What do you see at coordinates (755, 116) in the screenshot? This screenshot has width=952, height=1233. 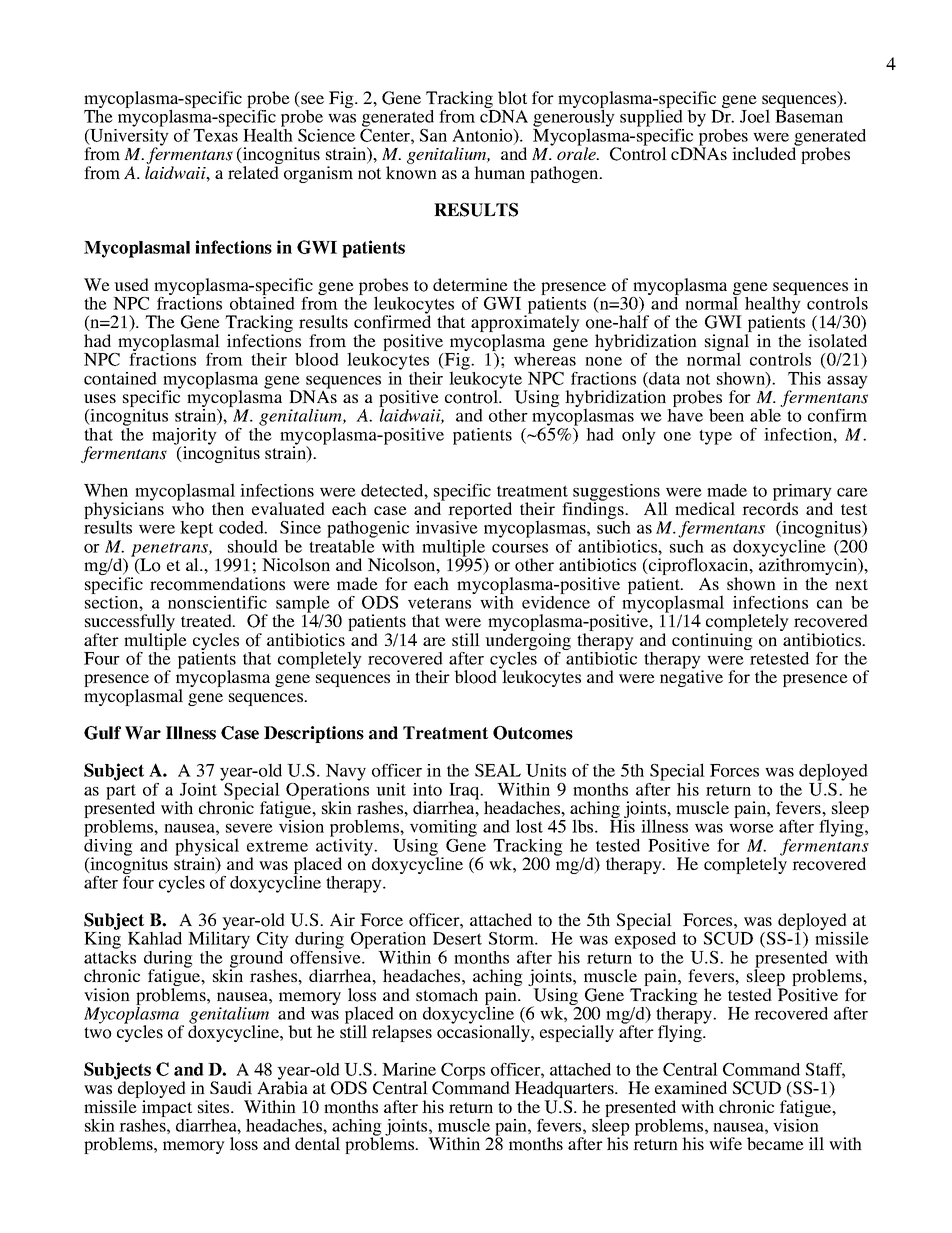 I see `Joel` at bounding box center [755, 116].
